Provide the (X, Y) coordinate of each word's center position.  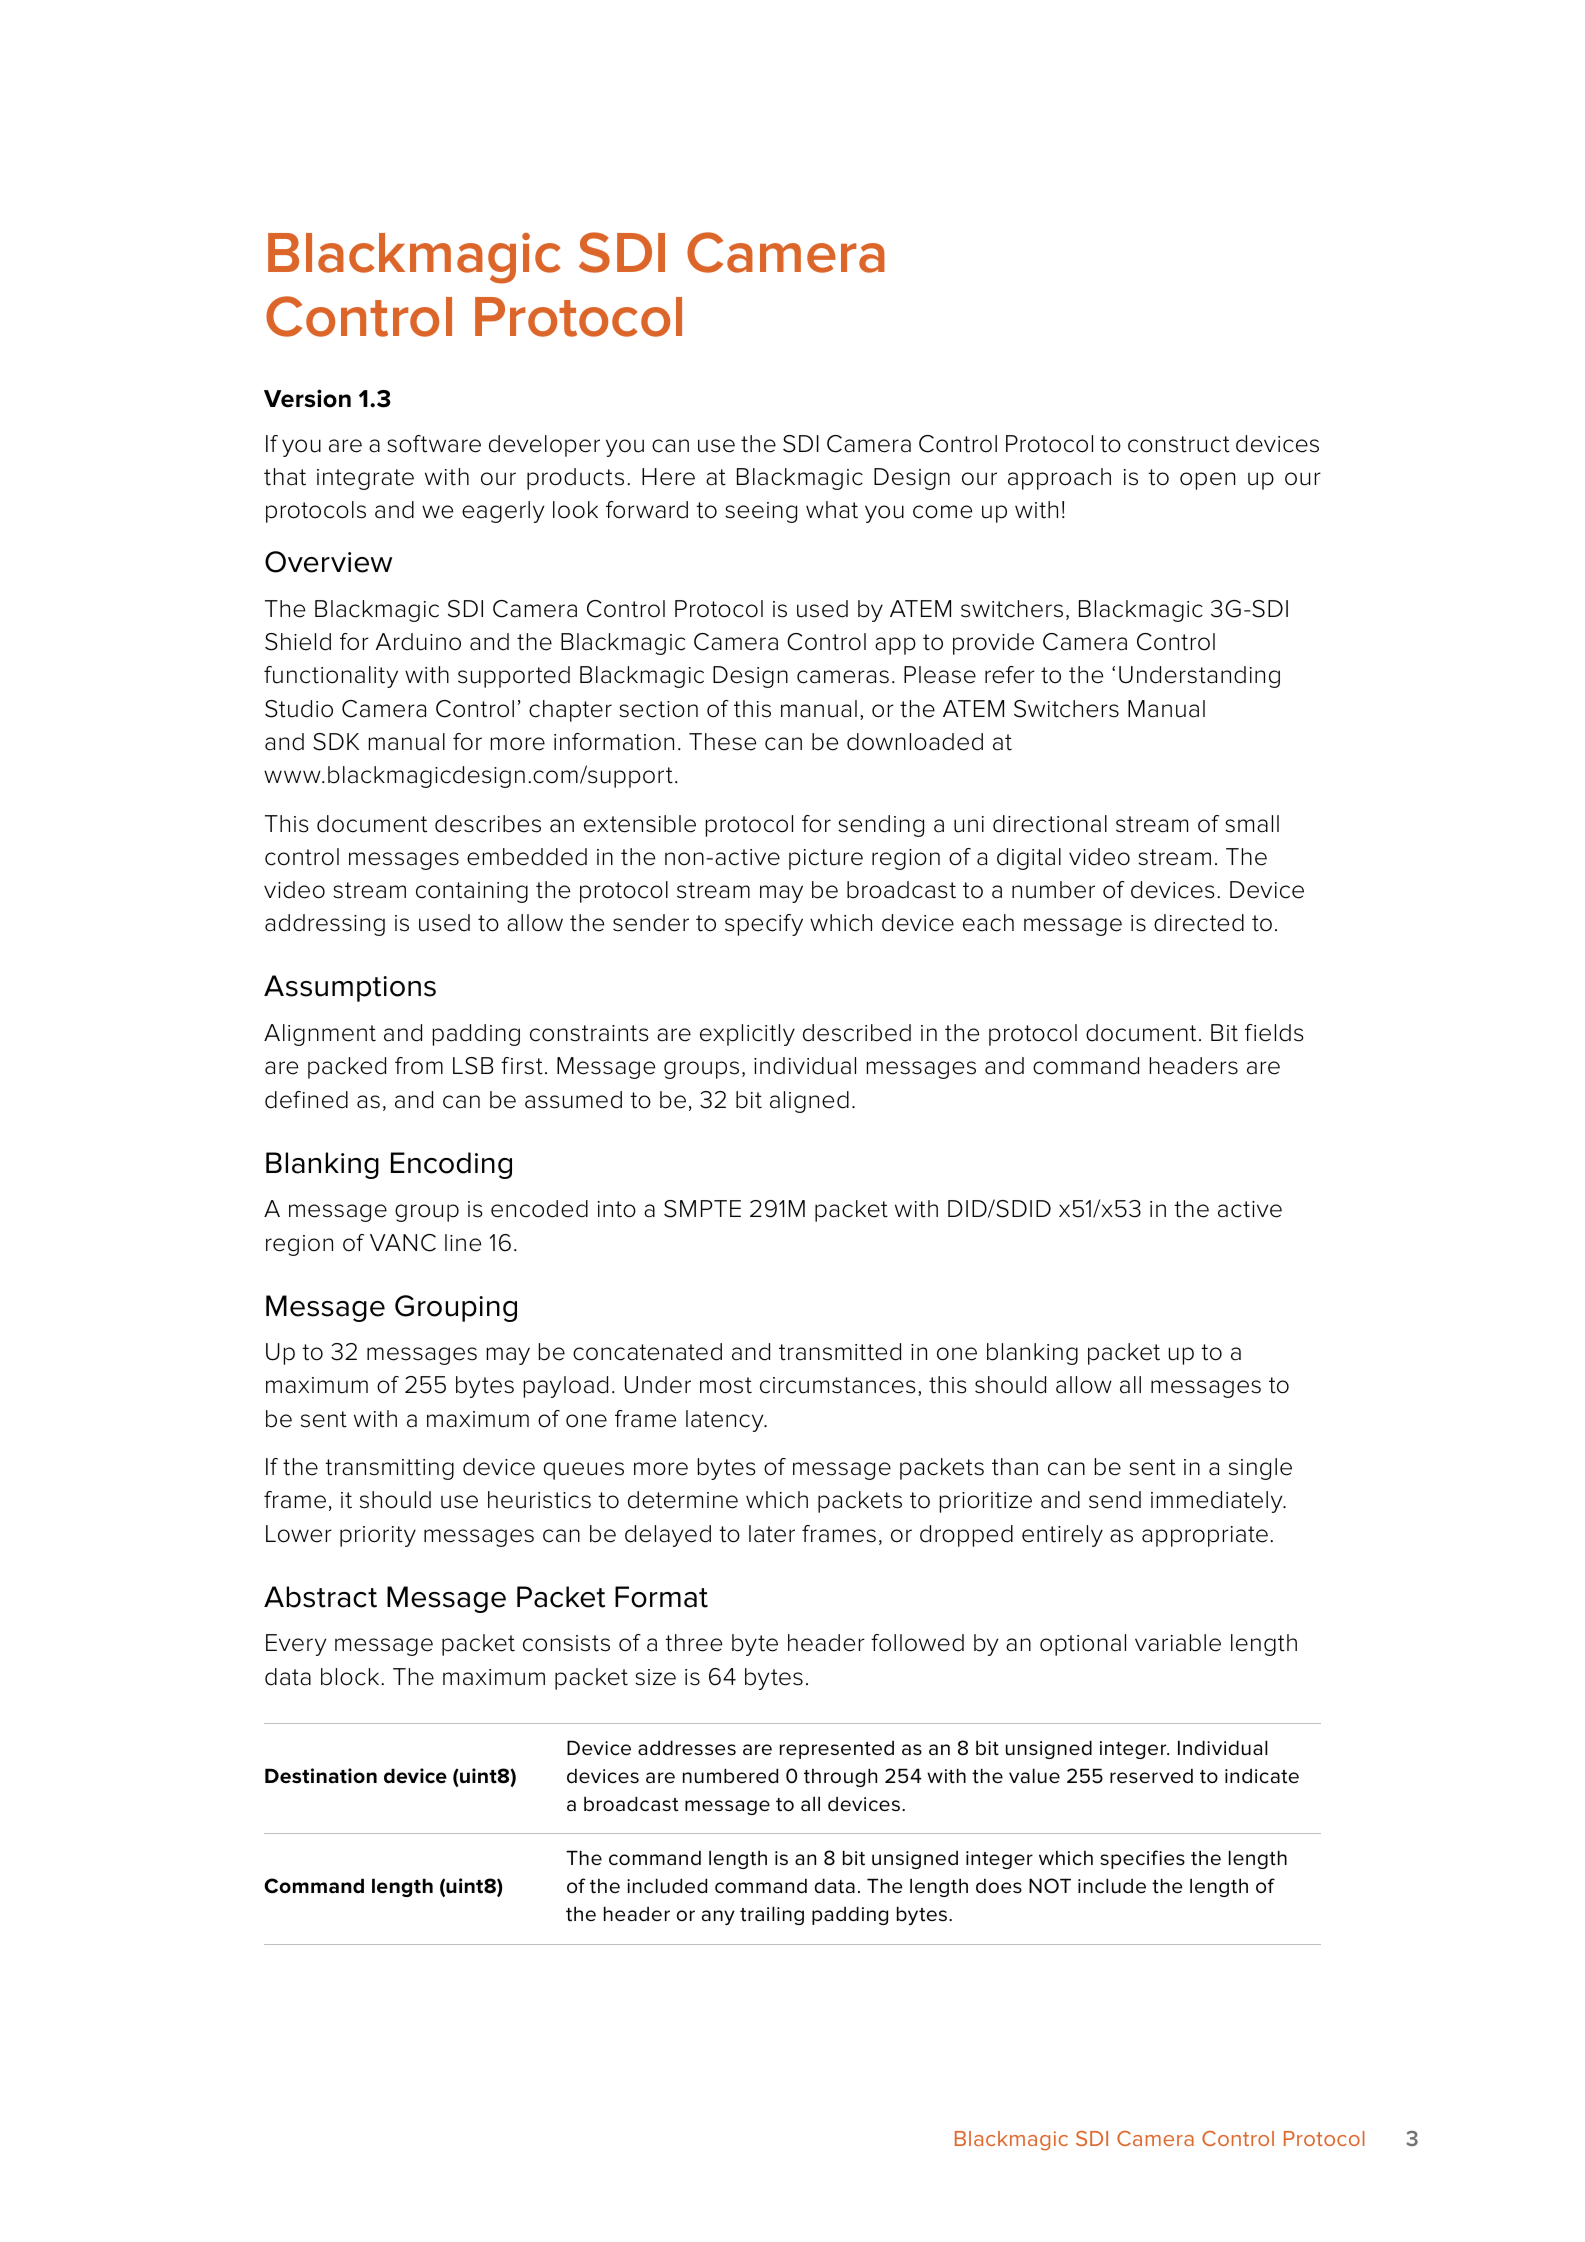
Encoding (451, 1165)
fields (1274, 1033)
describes (488, 824)
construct (1179, 444)
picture (826, 859)
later (772, 1534)
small (1252, 824)
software (434, 444)
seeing (761, 512)
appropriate (1205, 1536)
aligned (809, 1102)
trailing (772, 1915)
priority (378, 1536)
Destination (321, 1776)
